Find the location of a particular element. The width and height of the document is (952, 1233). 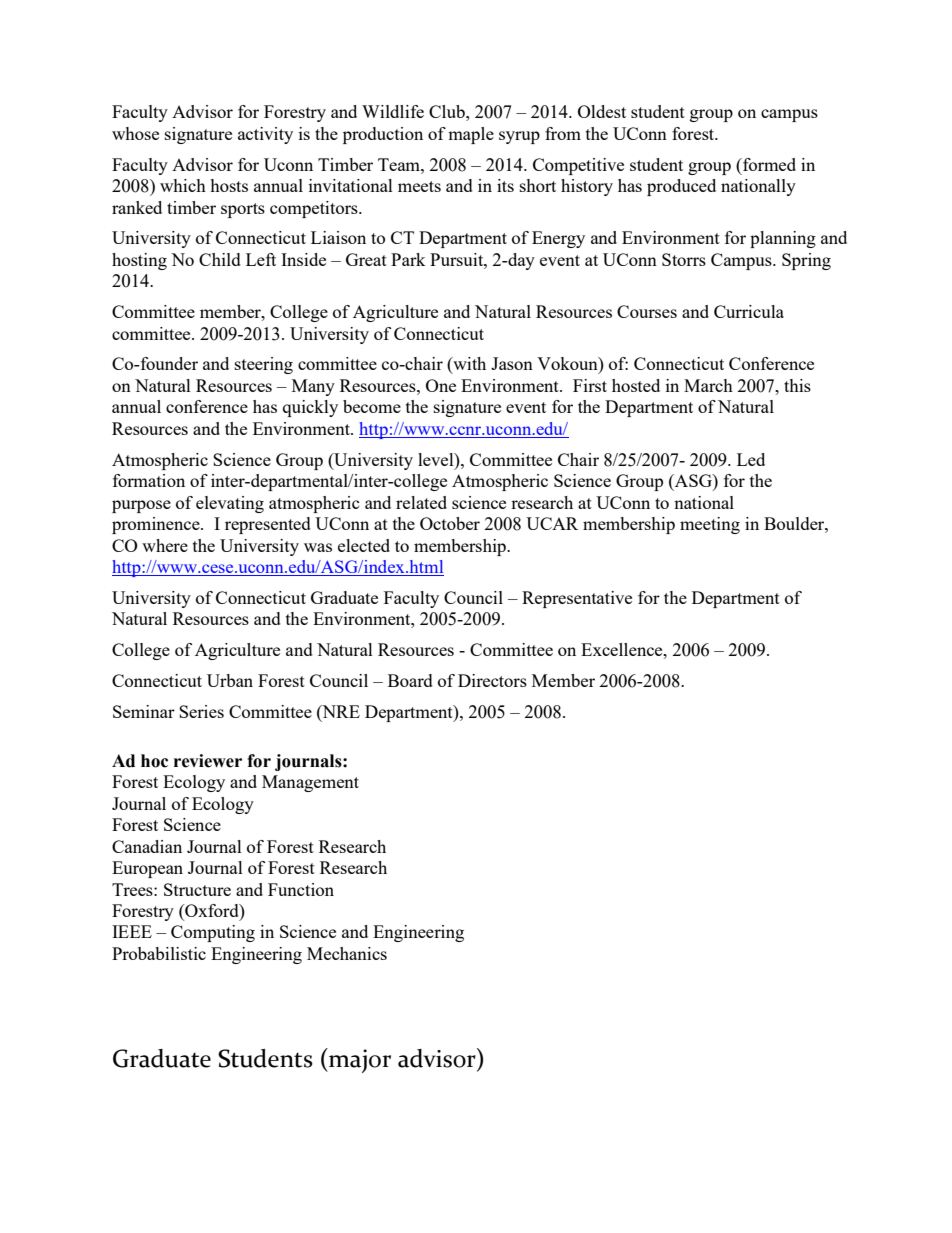

where is located at coordinates (165, 545).
